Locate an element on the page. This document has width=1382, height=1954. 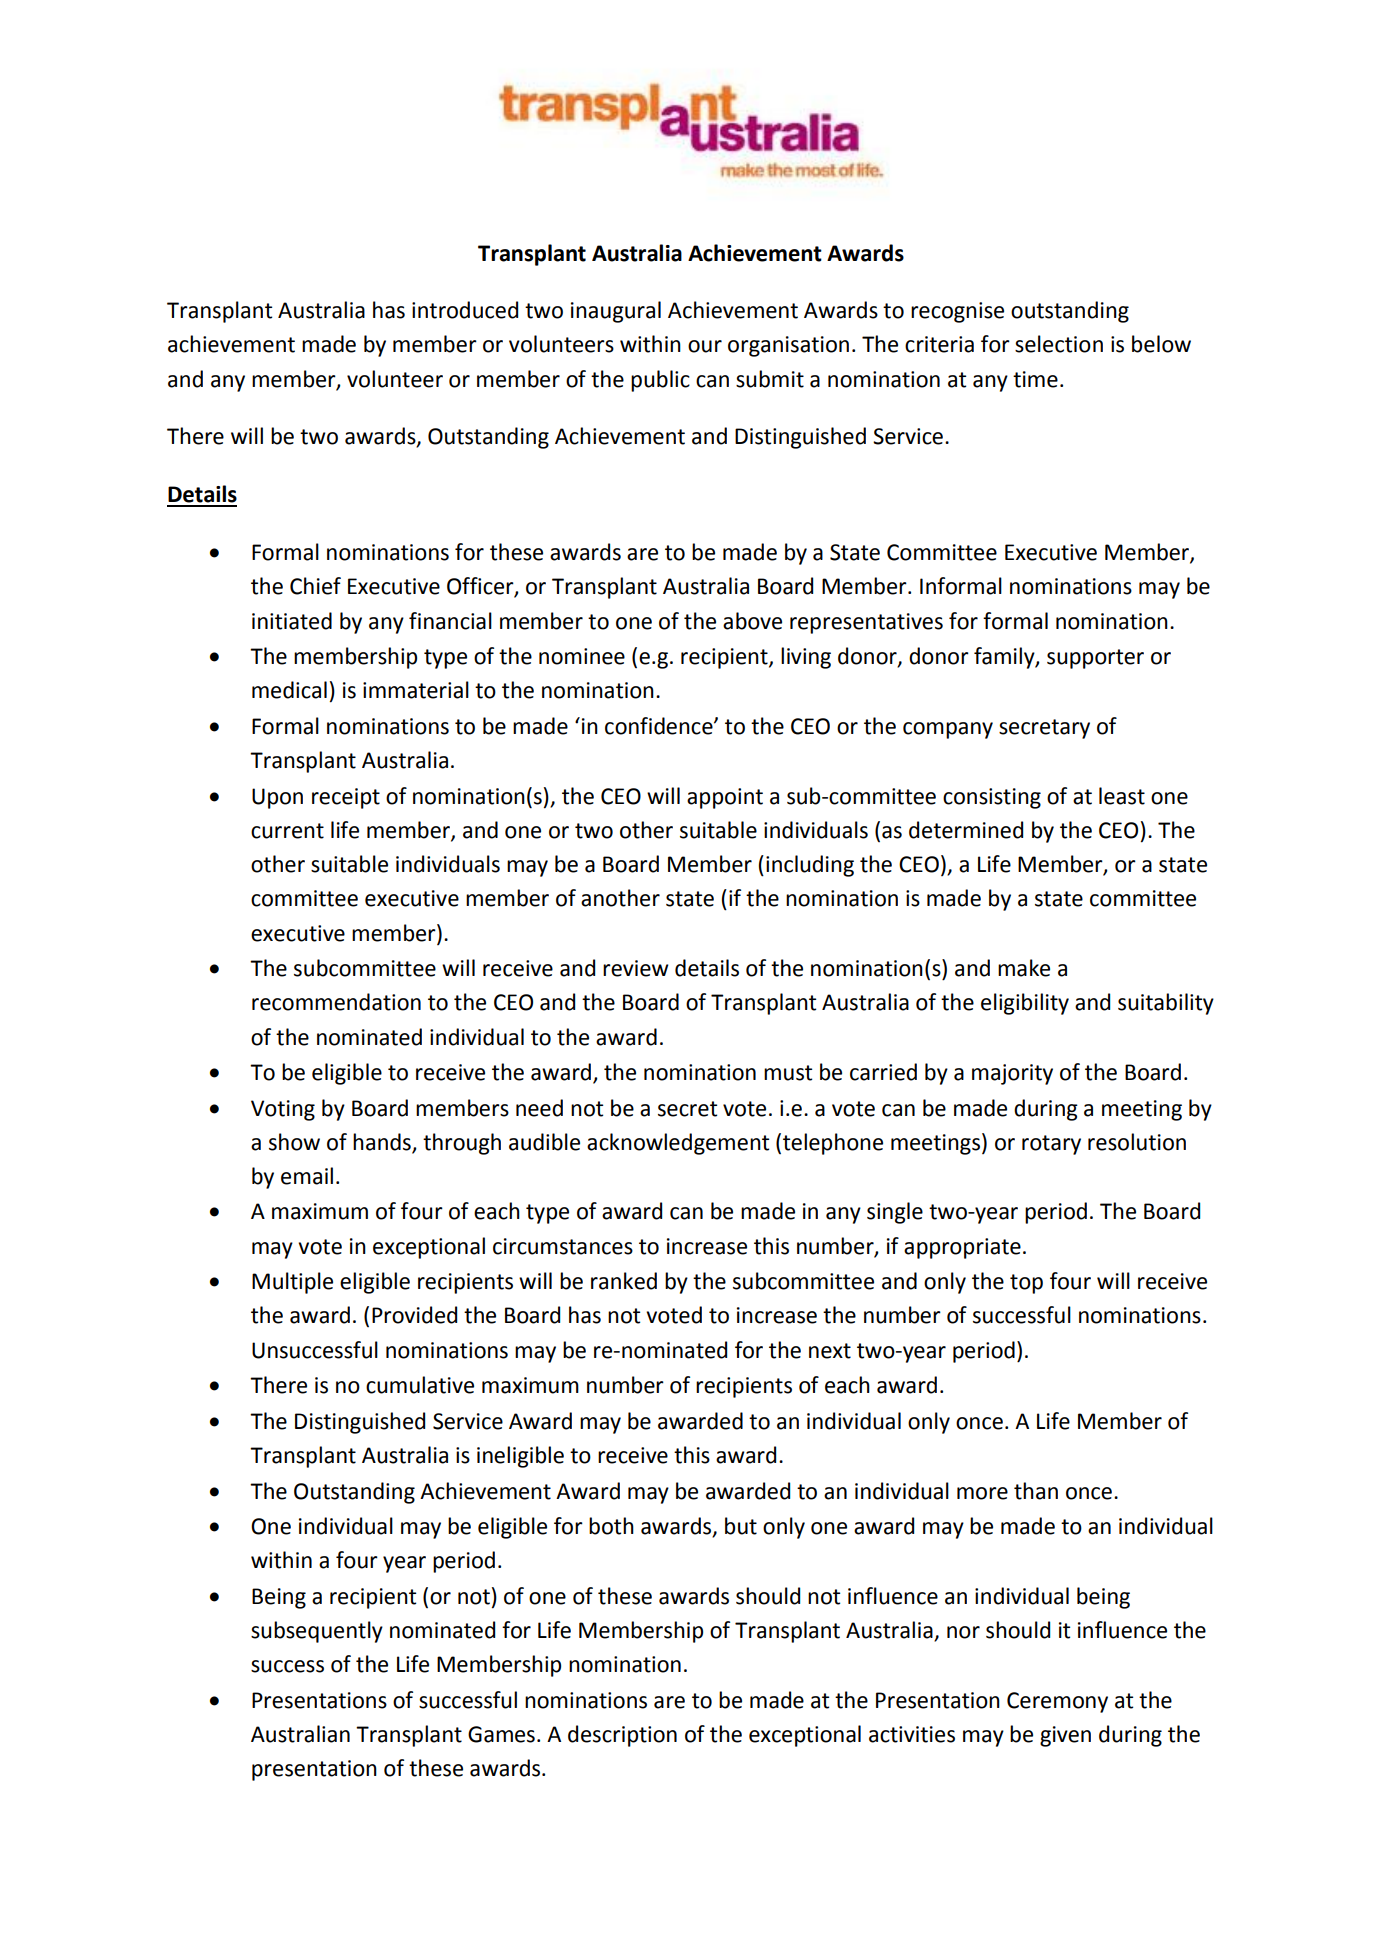
subsequently is located at coordinates (317, 1632).
